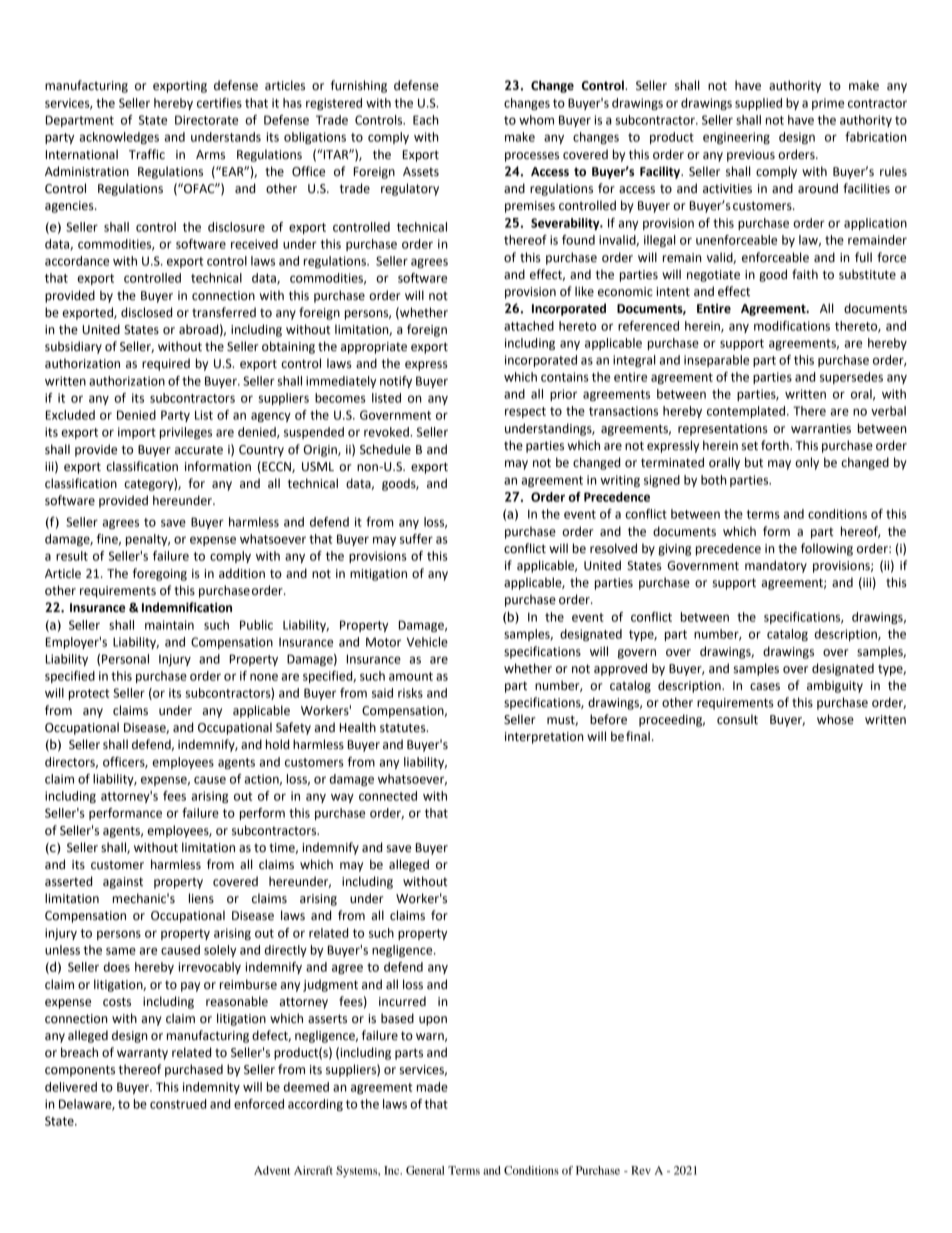 The image size is (952, 1233). I want to click on whose, so click(835, 719).
